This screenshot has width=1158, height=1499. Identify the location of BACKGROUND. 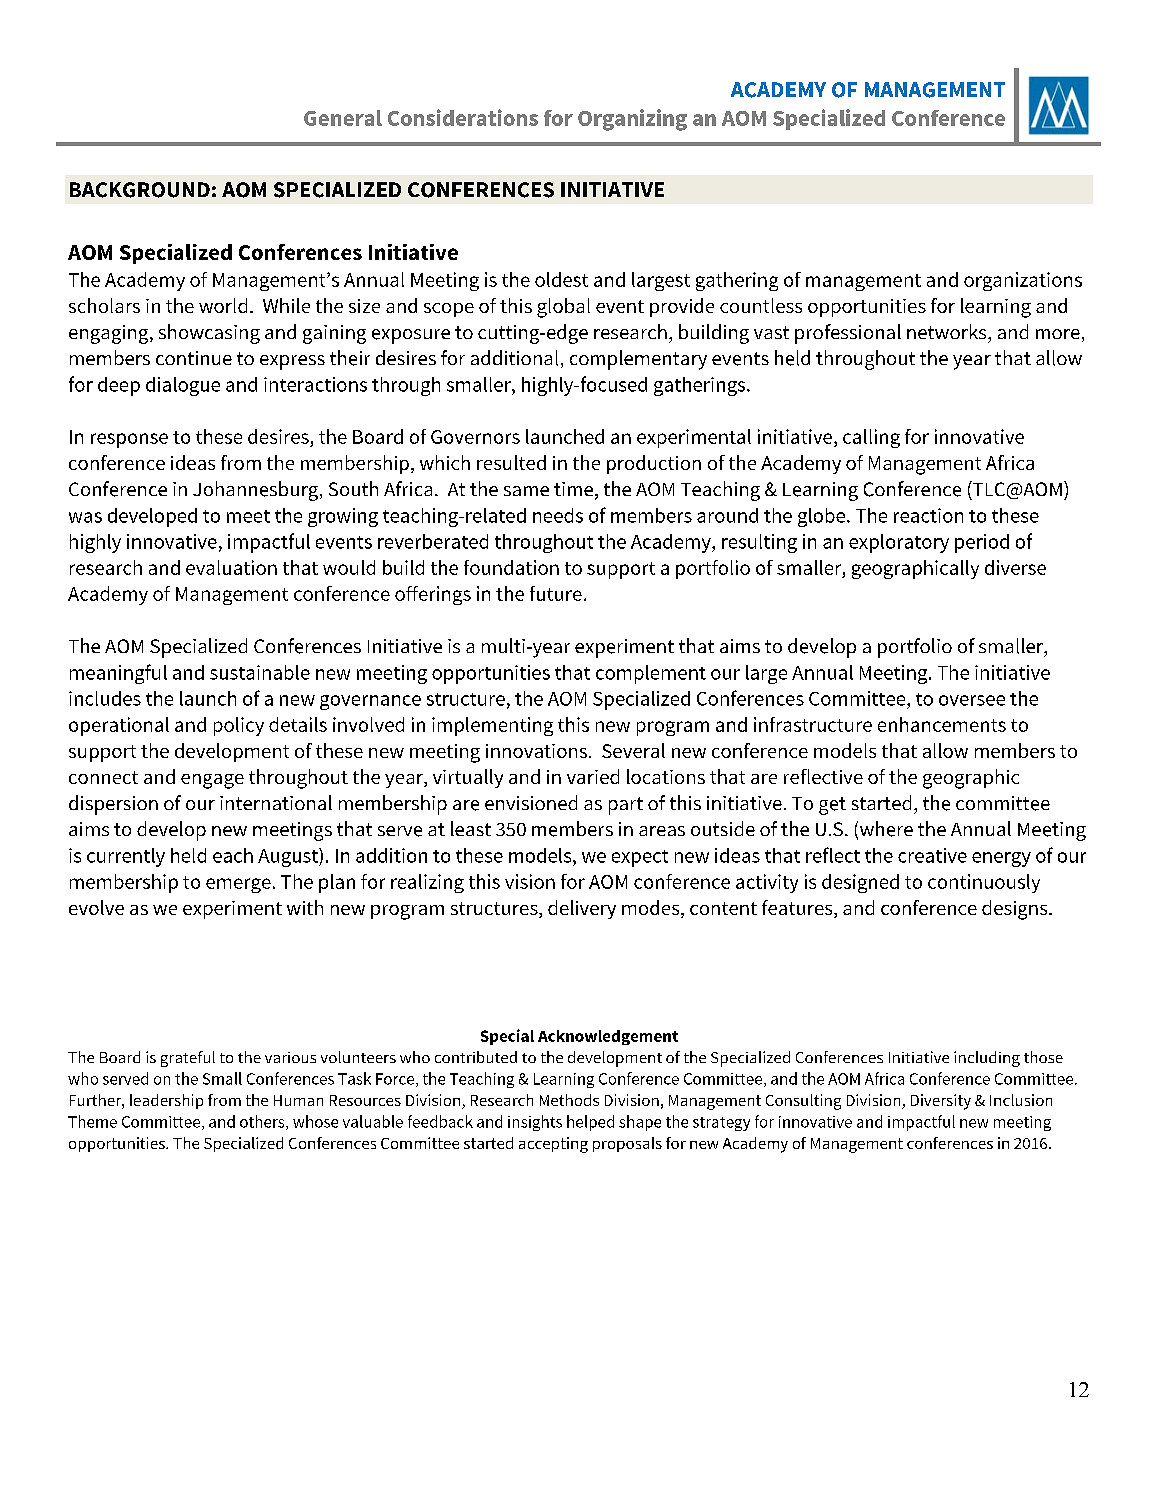
(140, 190).
